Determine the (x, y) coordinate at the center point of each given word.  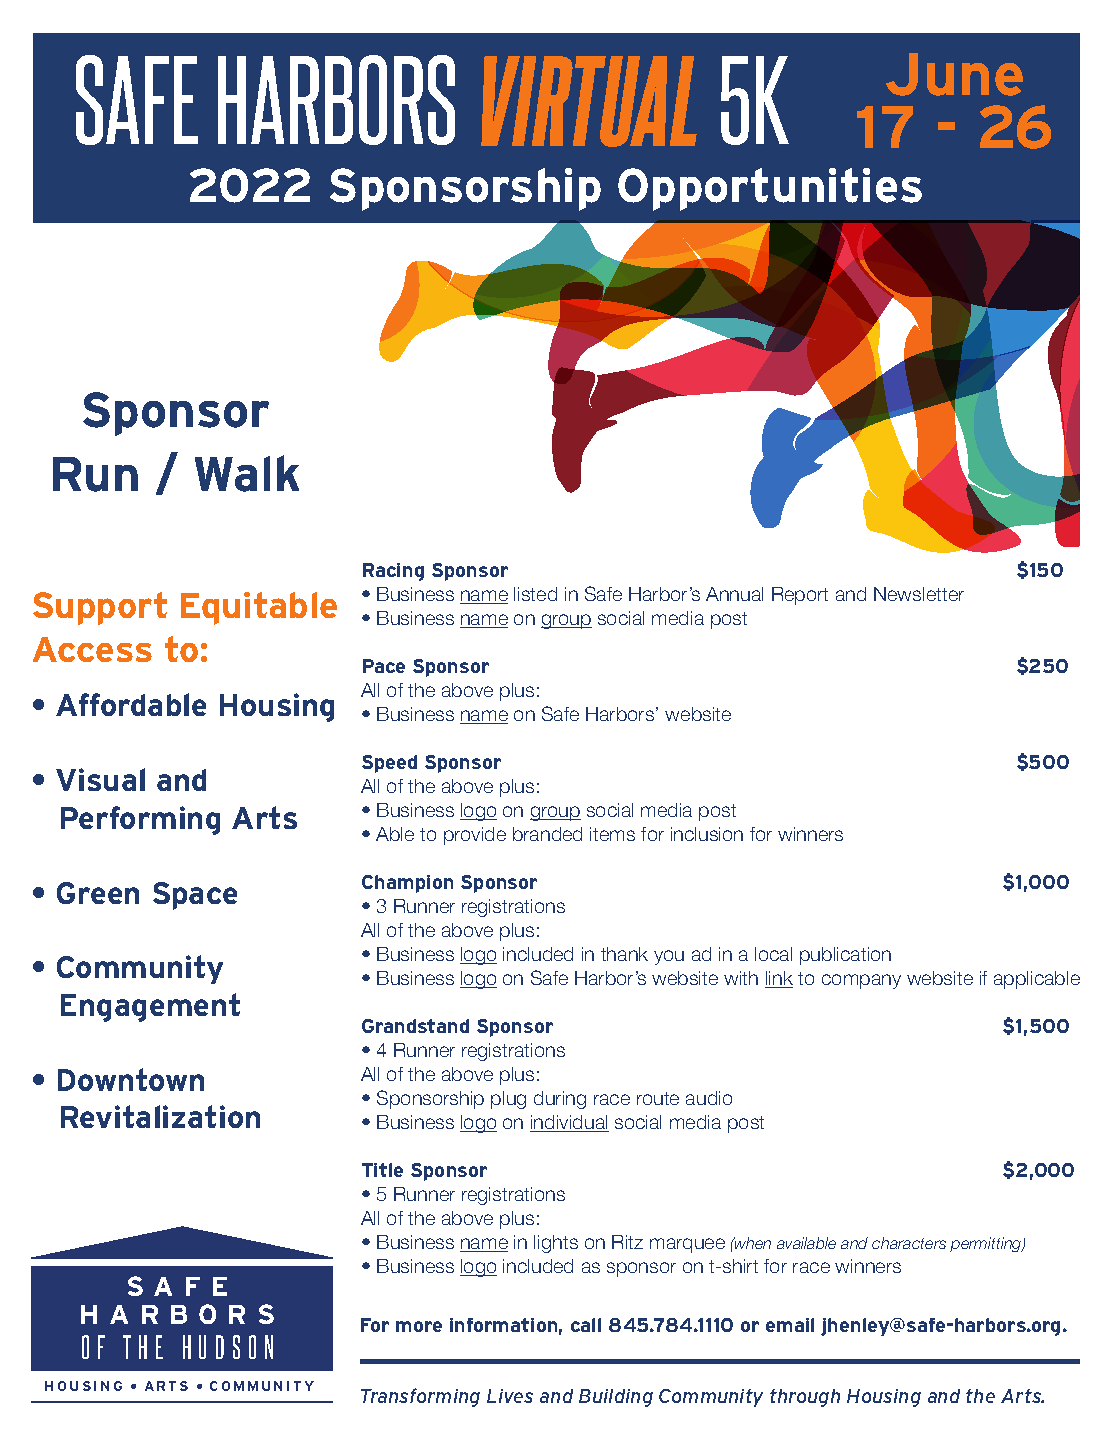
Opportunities (770, 189)
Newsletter (919, 594)
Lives (510, 1396)
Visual (100, 779)
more (419, 1326)
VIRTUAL (589, 101)
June (954, 74)
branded (547, 834)
